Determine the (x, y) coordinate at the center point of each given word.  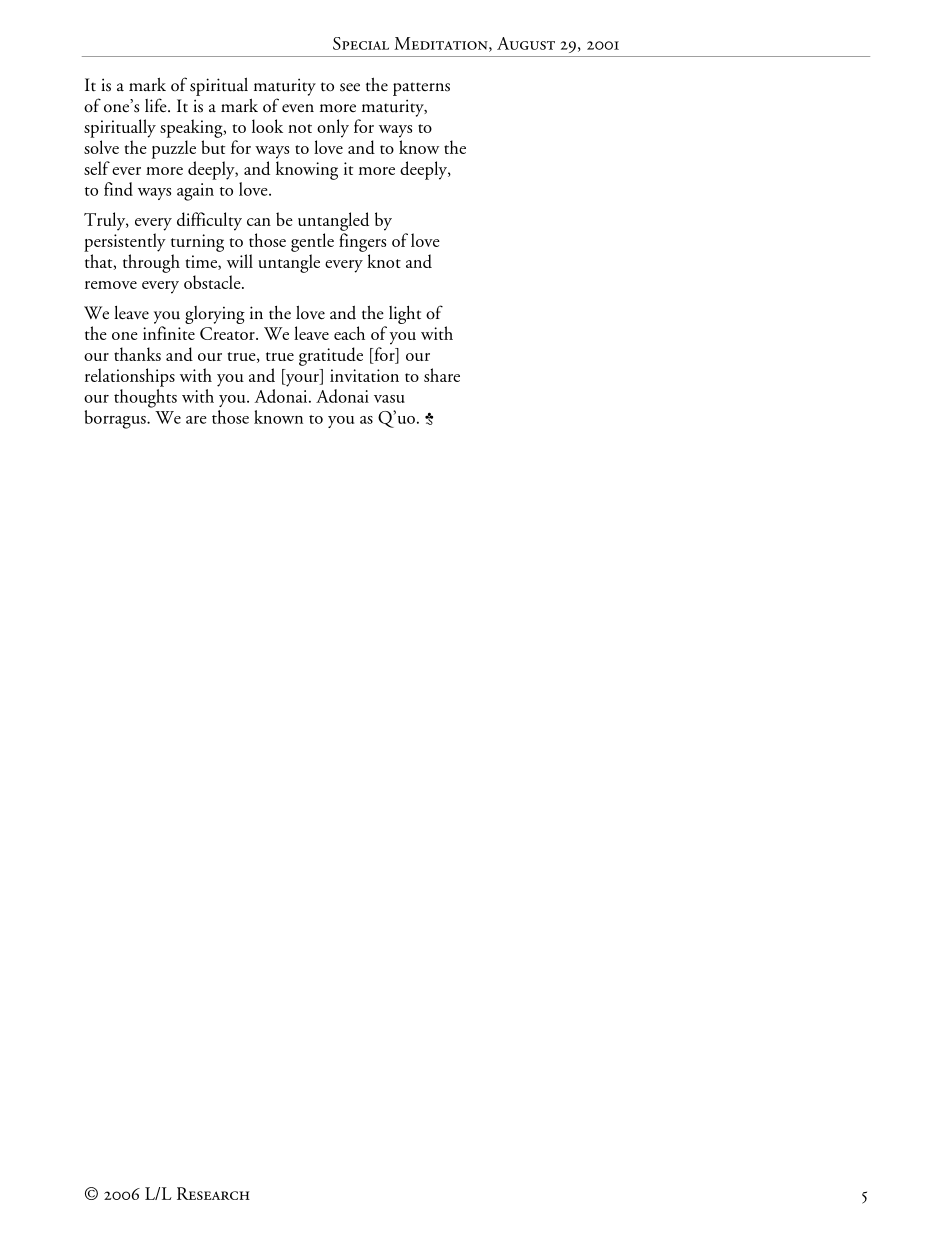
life (157, 105)
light (405, 315)
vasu (389, 399)
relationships (130, 377)
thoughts (145, 398)
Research (213, 1193)
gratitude (331, 356)
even (298, 108)
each (349, 333)
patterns (421, 89)
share (442, 375)
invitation (364, 375)
